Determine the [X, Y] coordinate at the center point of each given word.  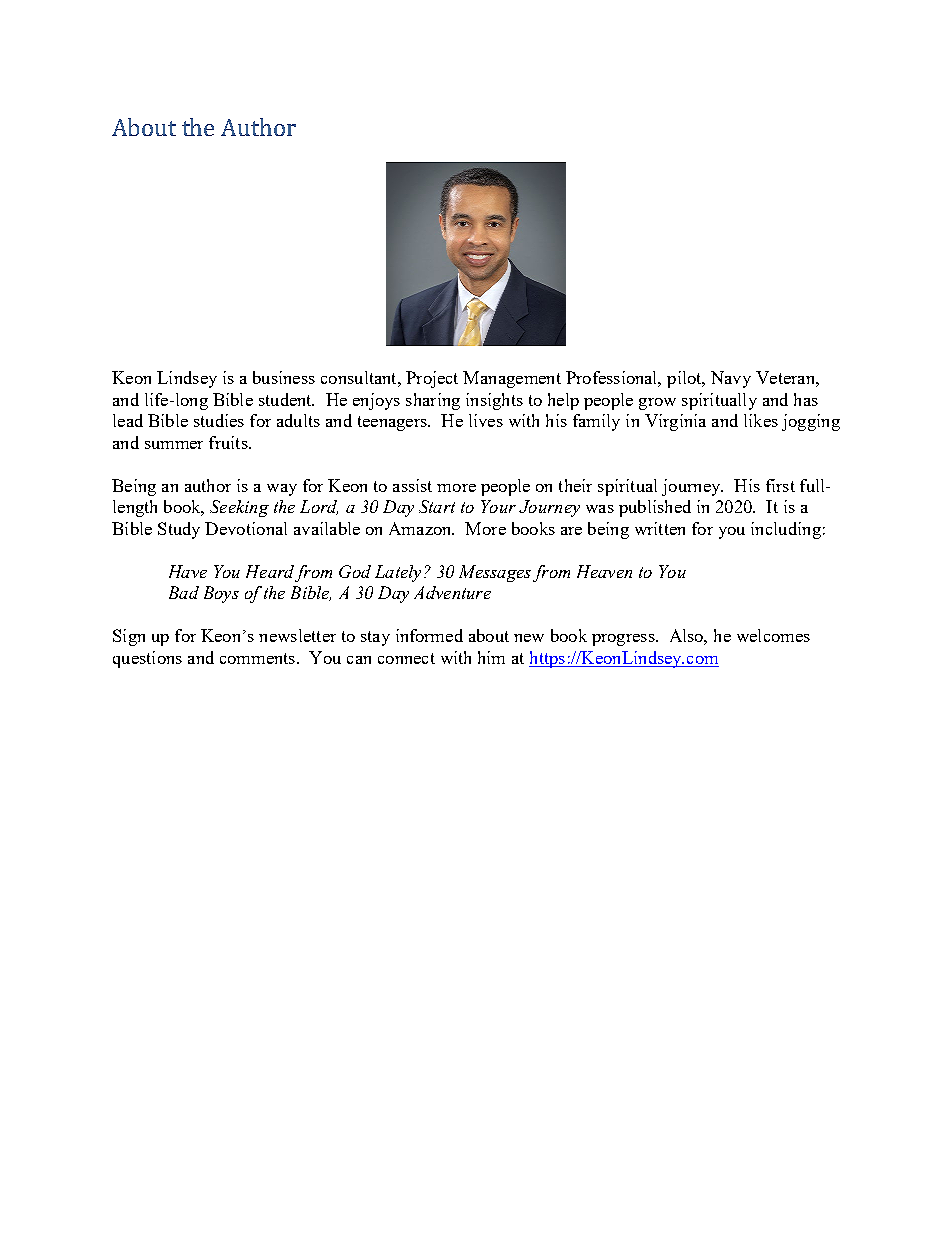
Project [432, 379]
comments [257, 658]
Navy [731, 379]
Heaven [604, 571]
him [491, 657]
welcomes [773, 635]
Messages [495, 573]
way [282, 490]
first [780, 485]
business [284, 377]
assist [412, 485]
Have [188, 571]
